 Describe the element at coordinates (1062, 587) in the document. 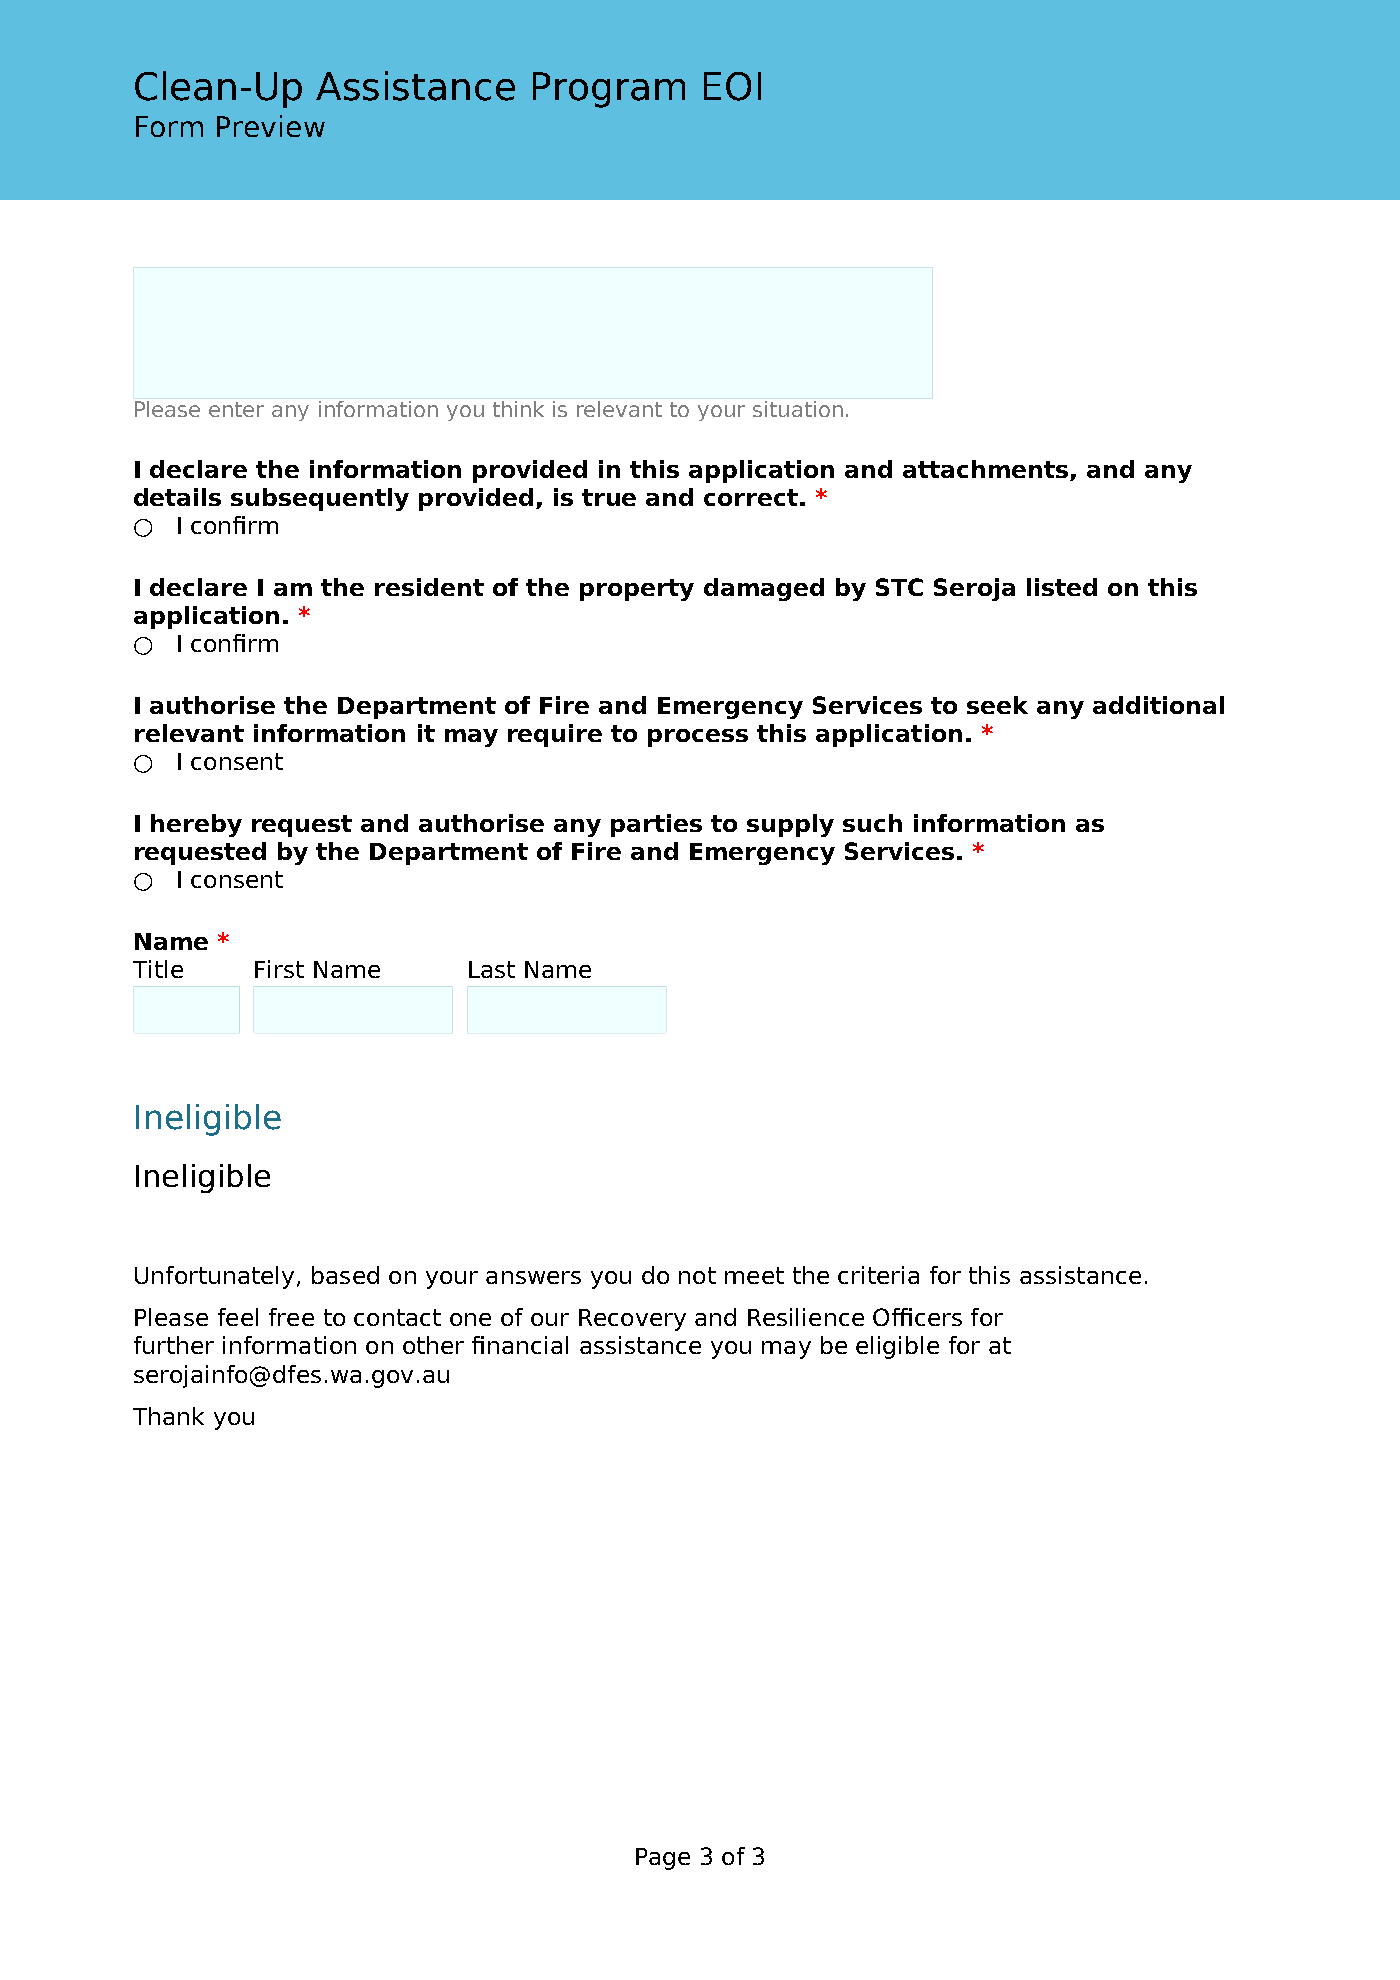

I see `listed` at that location.
